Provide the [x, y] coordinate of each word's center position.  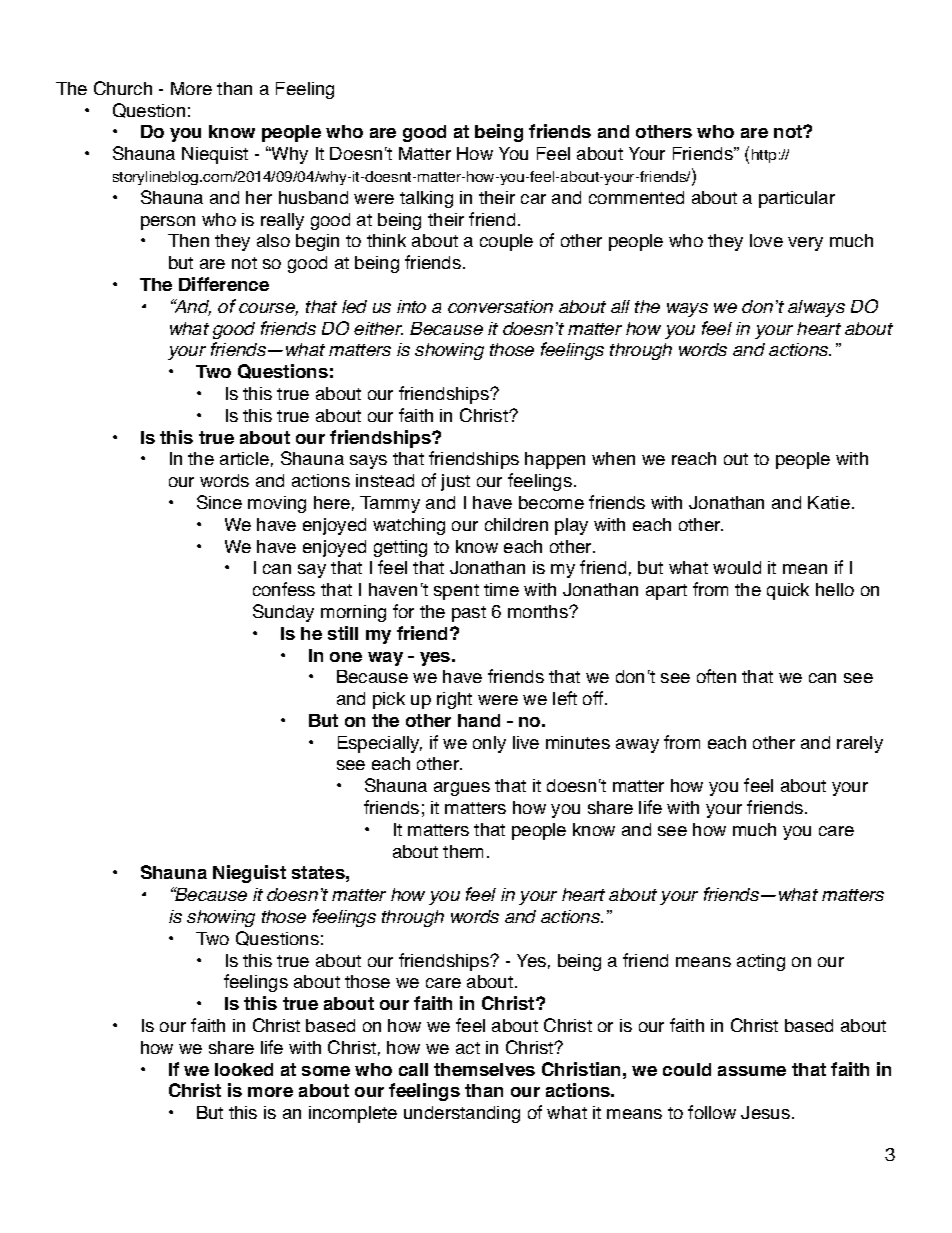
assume [752, 1071]
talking [426, 199]
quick [788, 591]
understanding [462, 1114]
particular [797, 199]
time [501, 589]
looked [244, 1069]
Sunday [283, 613]
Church [123, 88]
